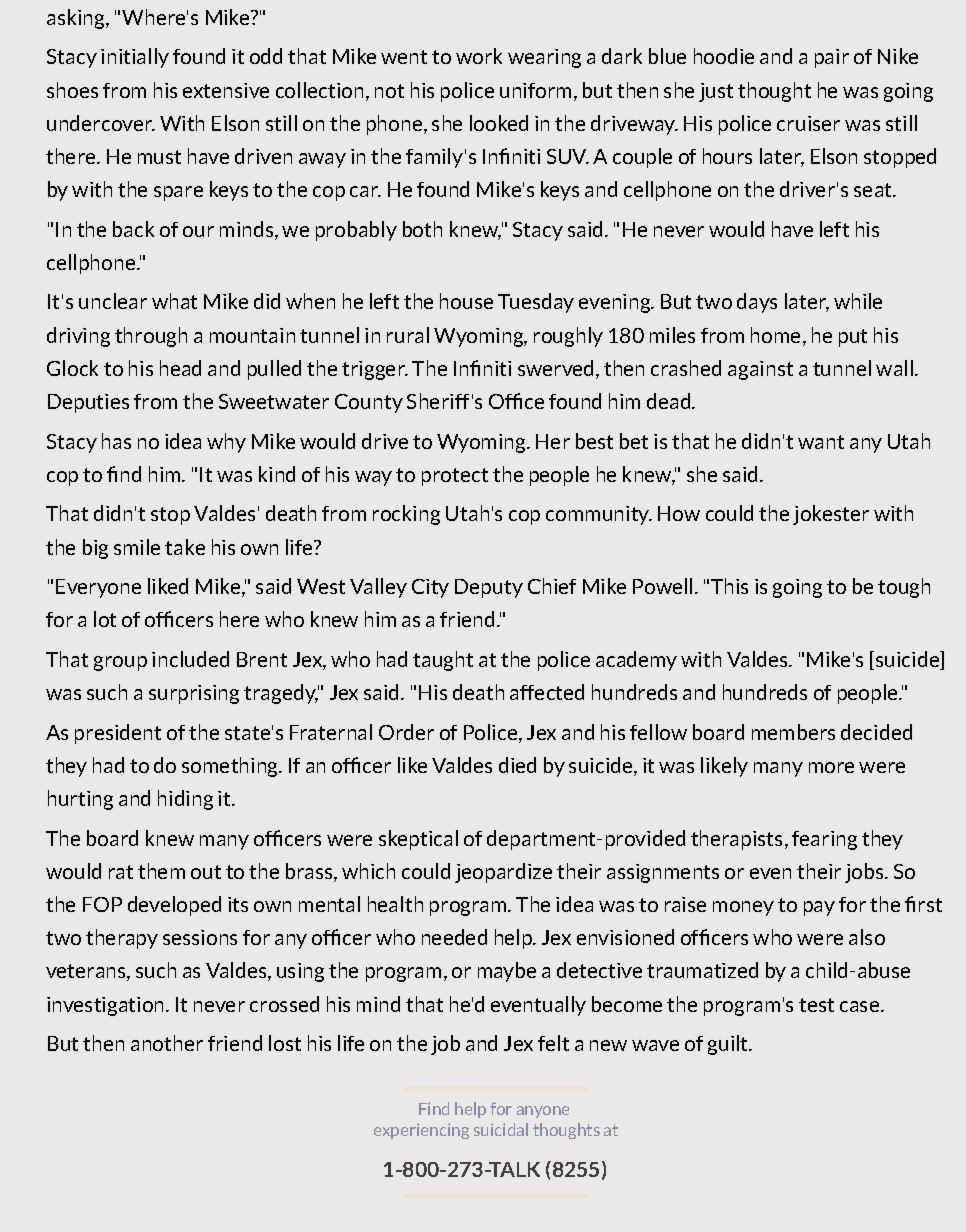 This screenshot has height=1232, width=966. Describe the element at coordinates (501, 1129) in the screenshot. I see `suicidal` at that location.
